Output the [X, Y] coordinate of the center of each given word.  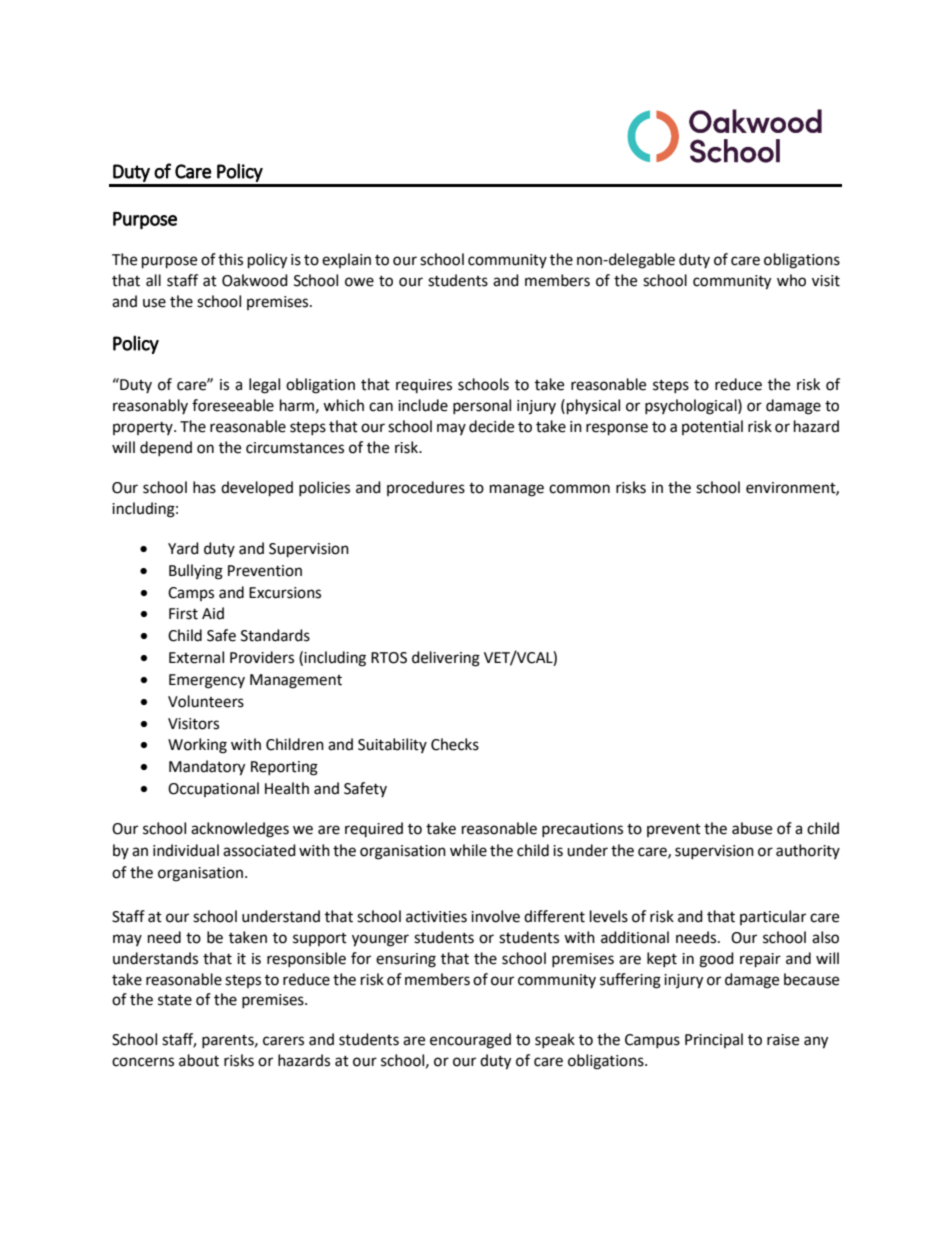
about [199, 1060]
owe [359, 282]
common [579, 489]
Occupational [213, 789]
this [230, 259]
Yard [183, 548]
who [791, 280]
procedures [426, 488]
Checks [455, 744]
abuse [752, 828]
